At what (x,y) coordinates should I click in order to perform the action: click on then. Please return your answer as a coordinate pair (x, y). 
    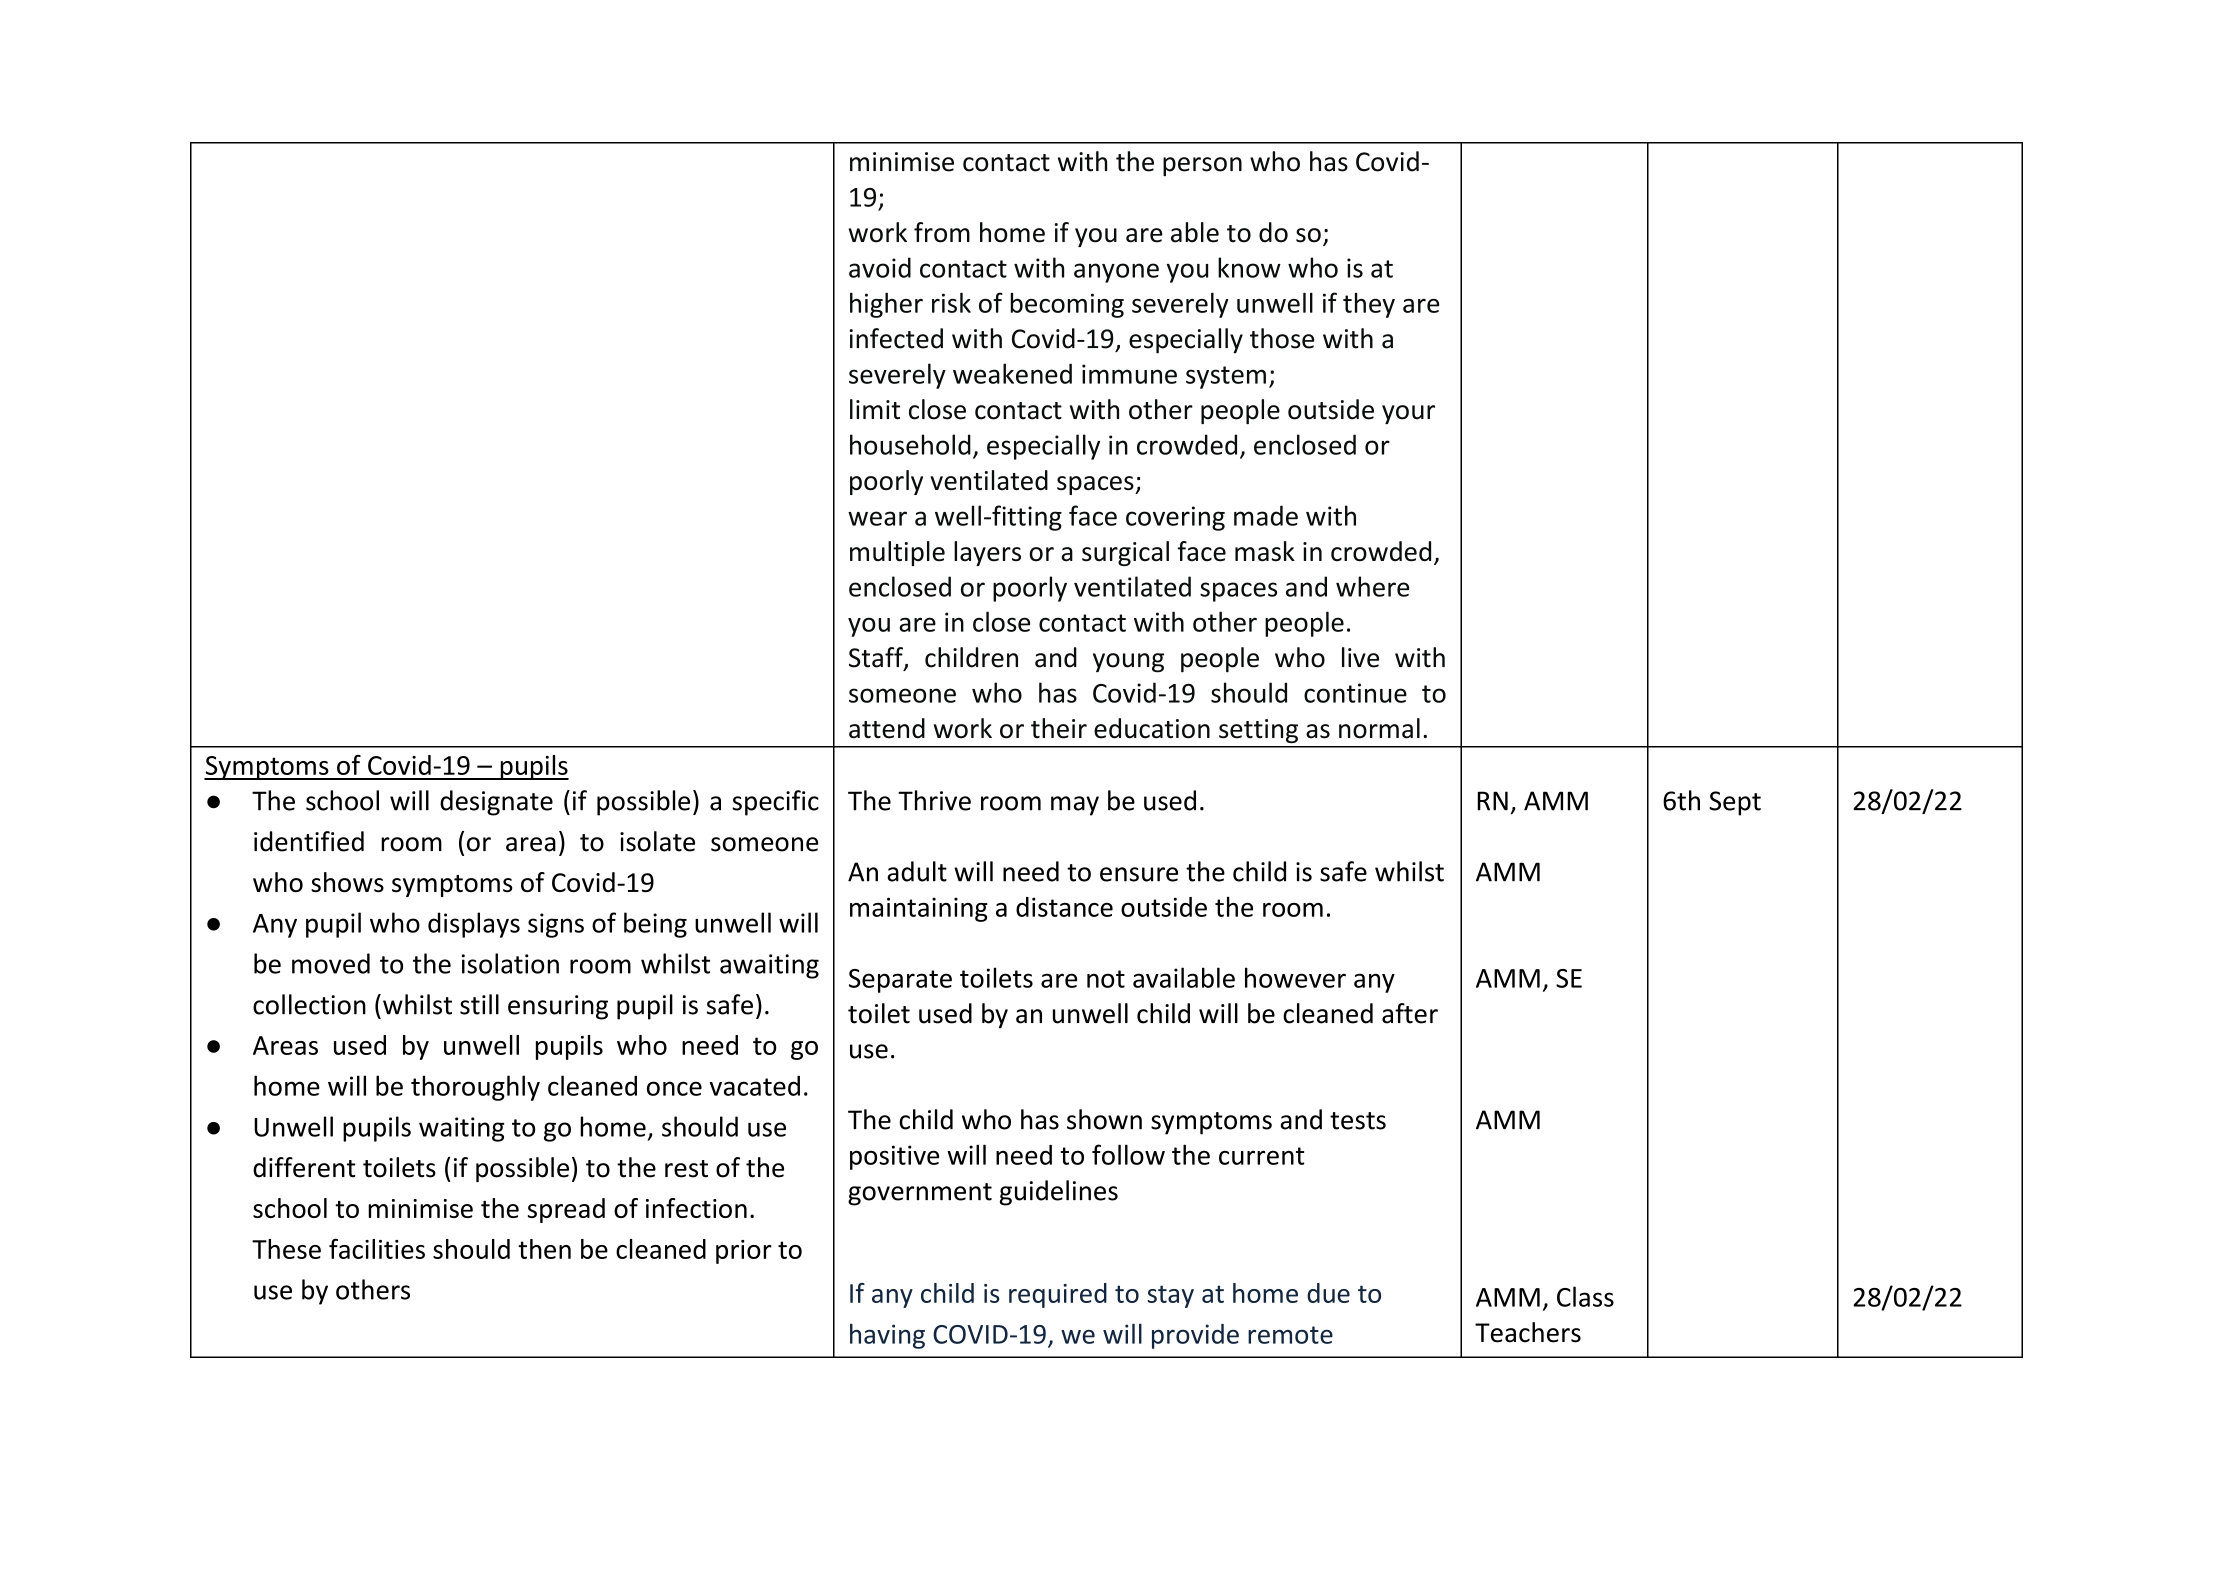
    Looking at the image, I should click on (544, 1249).
